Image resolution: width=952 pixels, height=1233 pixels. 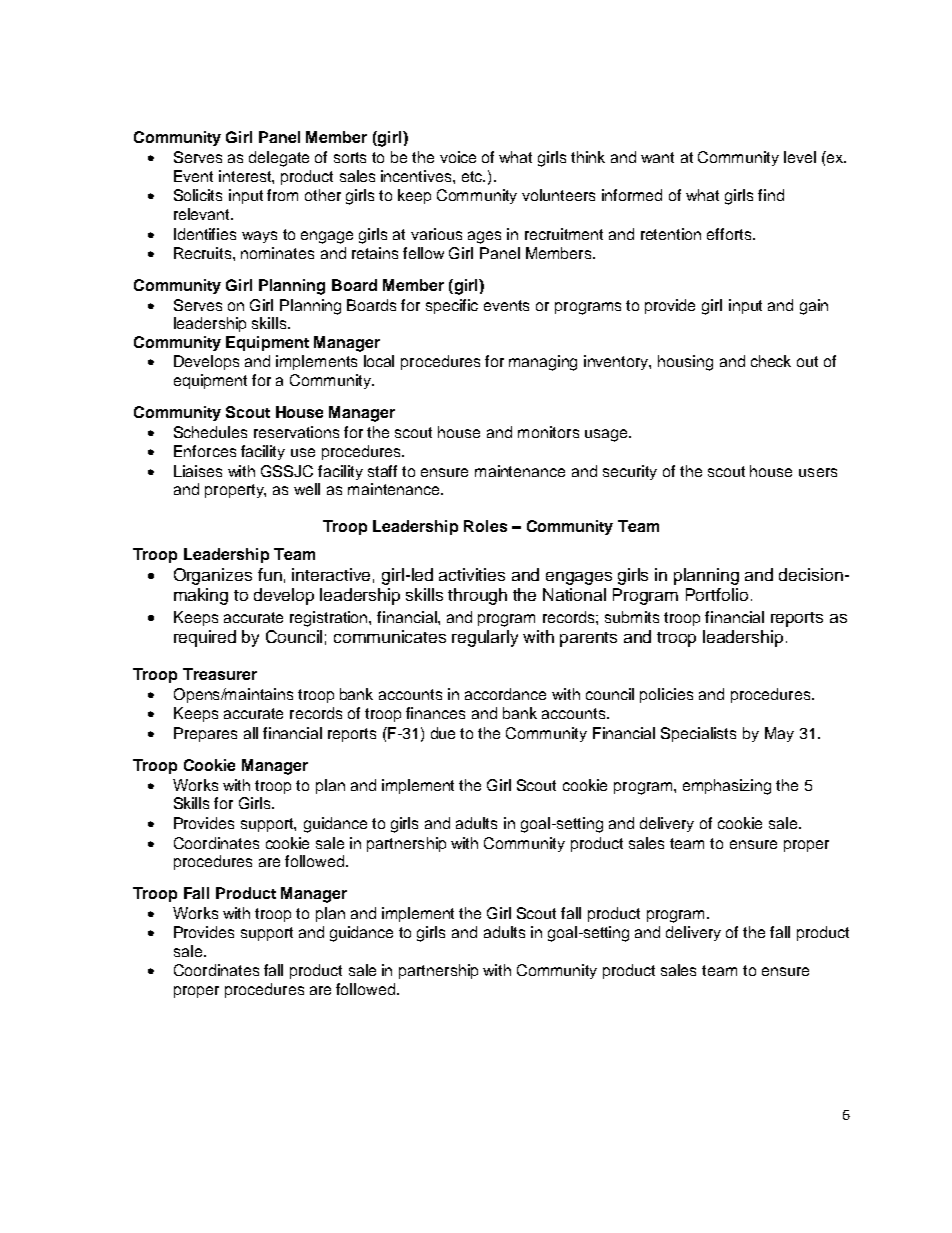 What do you see at coordinates (452, 306) in the screenshot?
I see `specific` at bounding box center [452, 306].
